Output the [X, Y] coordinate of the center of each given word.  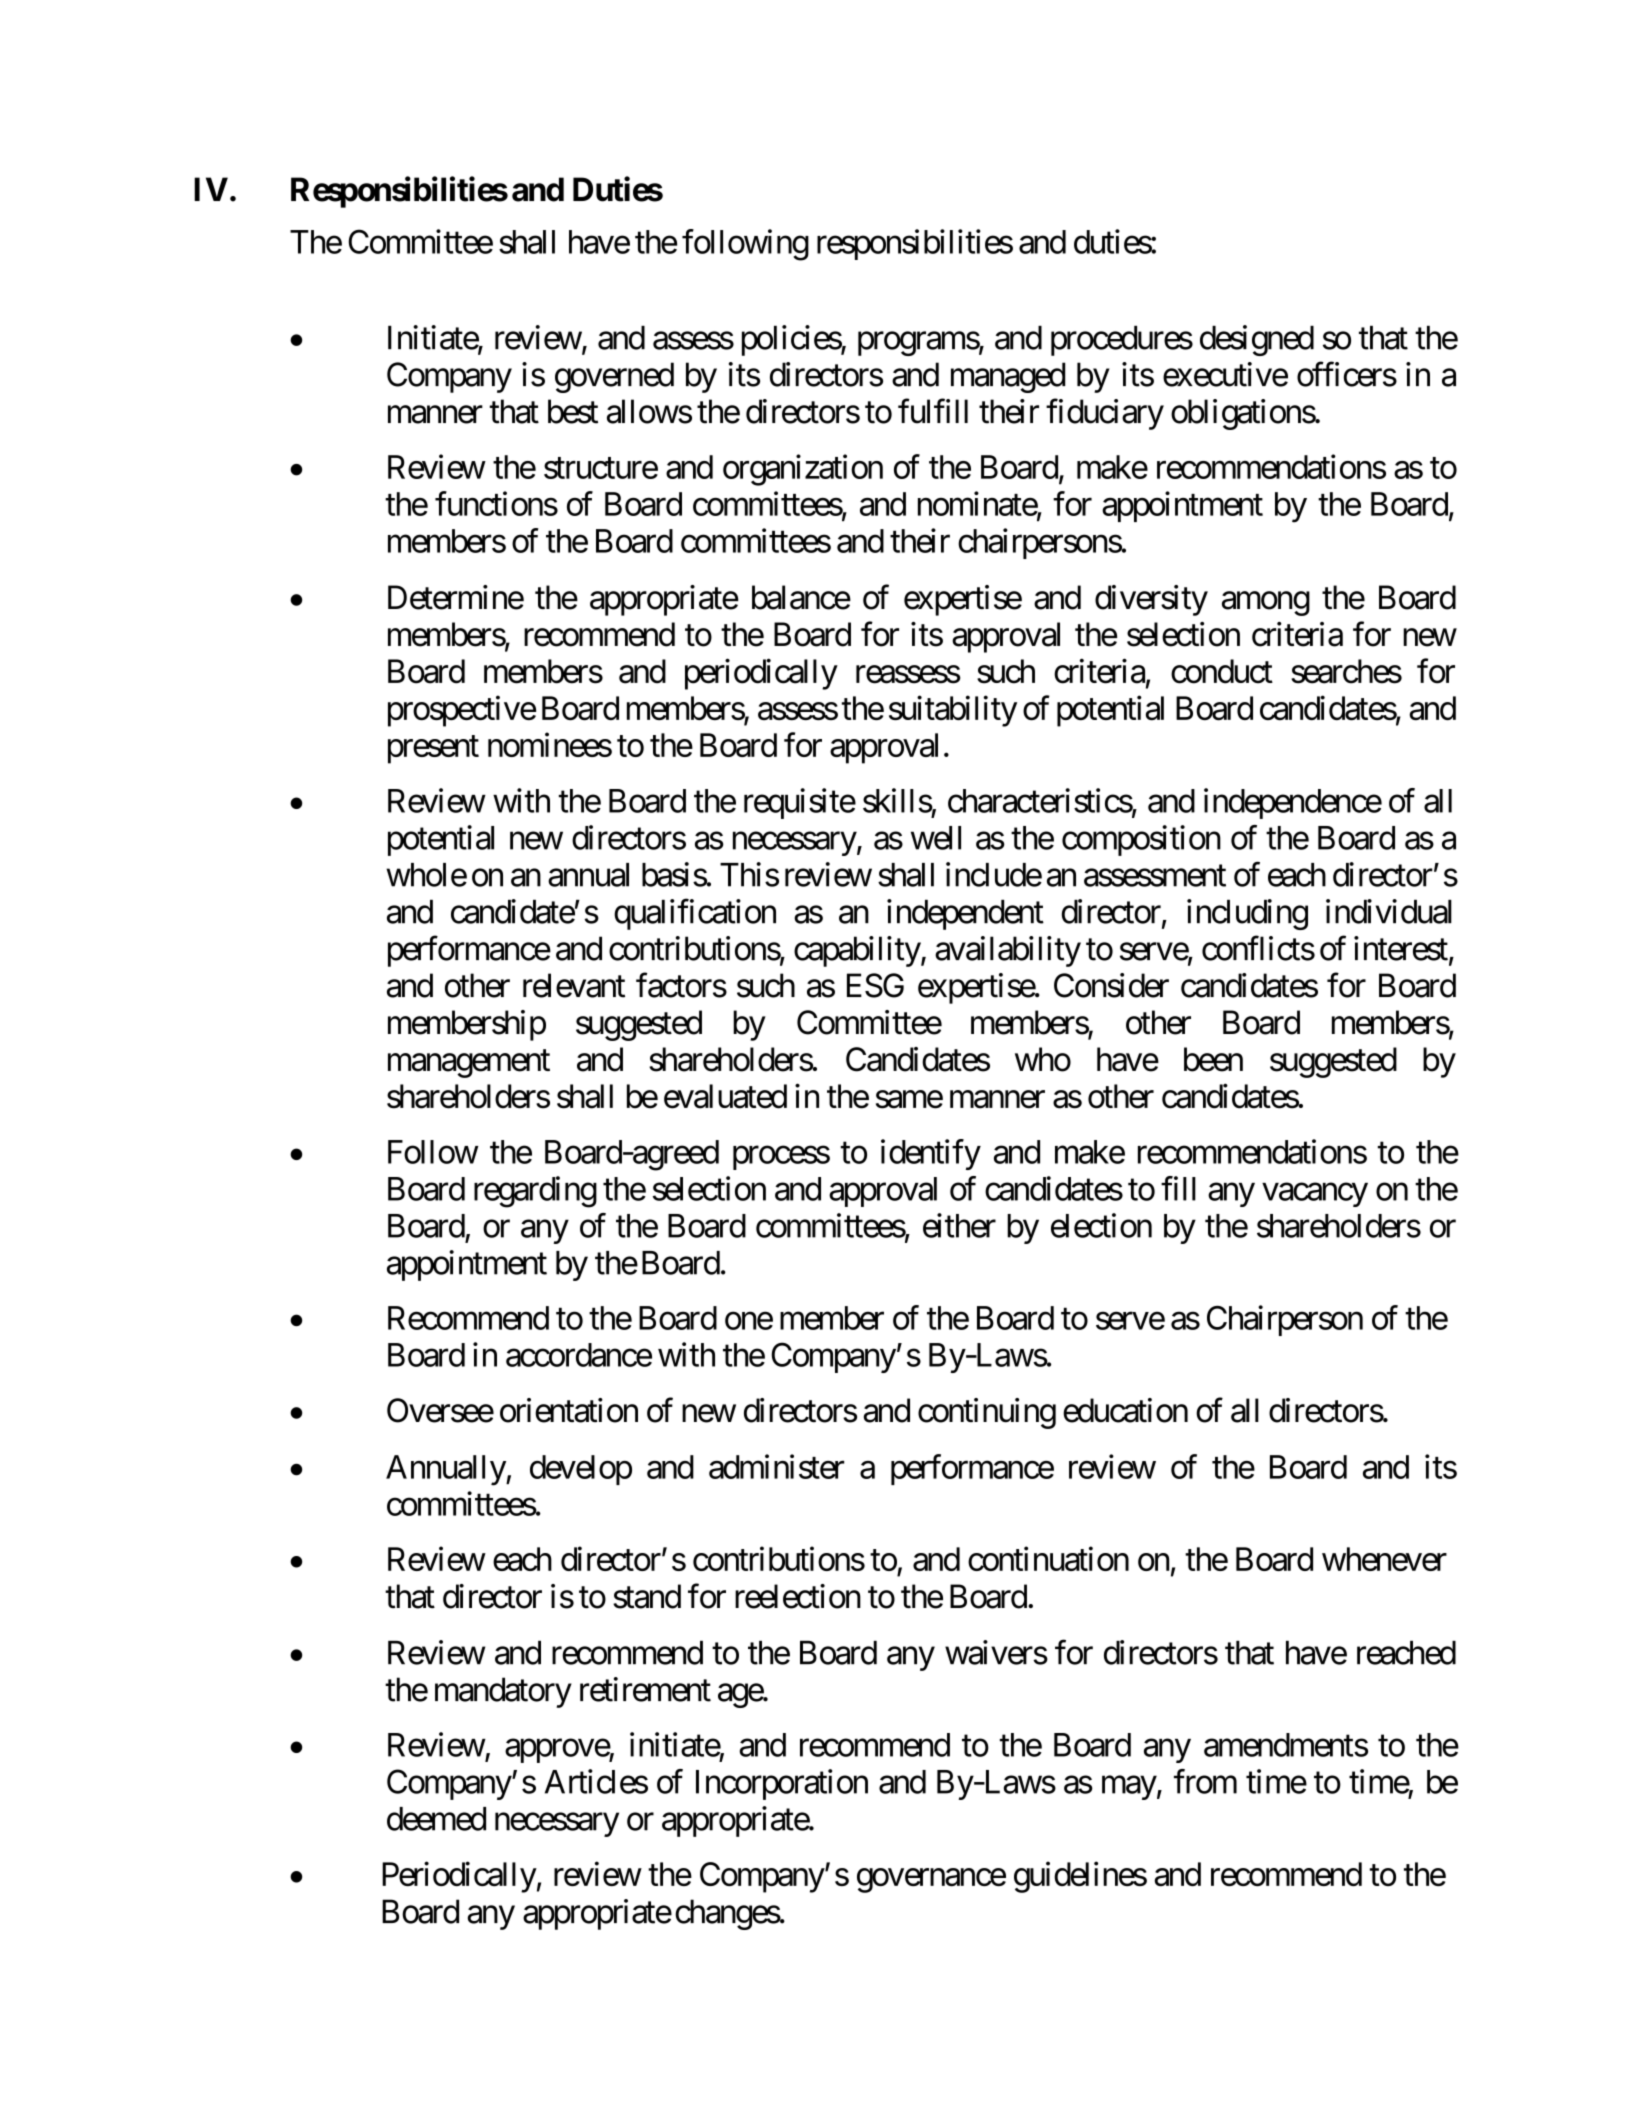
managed [1008, 377]
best [573, 411]
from [1205, 1781]
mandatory [503, 1692]
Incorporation [782, 1784]
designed [1257, 340]
